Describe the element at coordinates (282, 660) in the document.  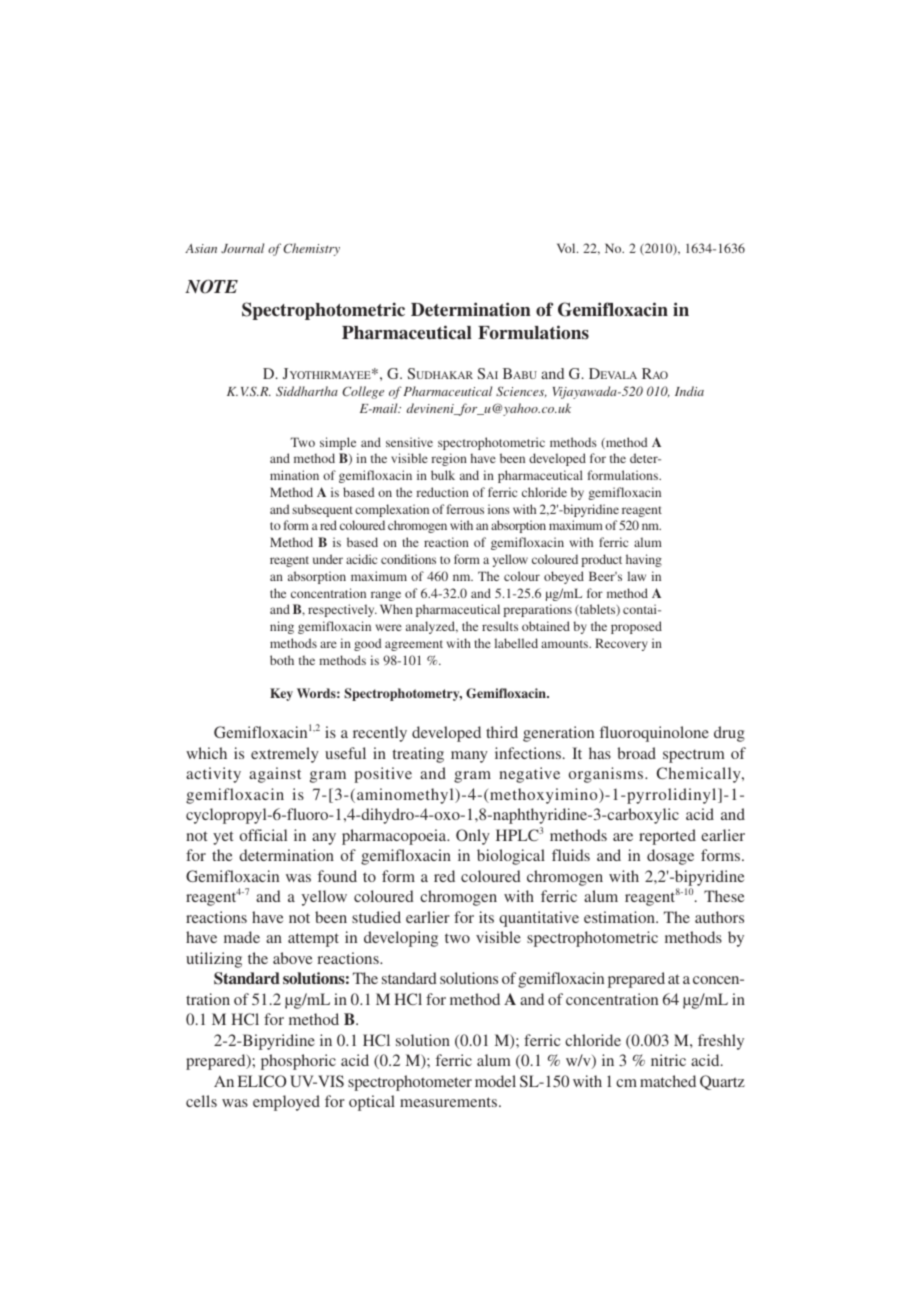
I see `both` at that location.
